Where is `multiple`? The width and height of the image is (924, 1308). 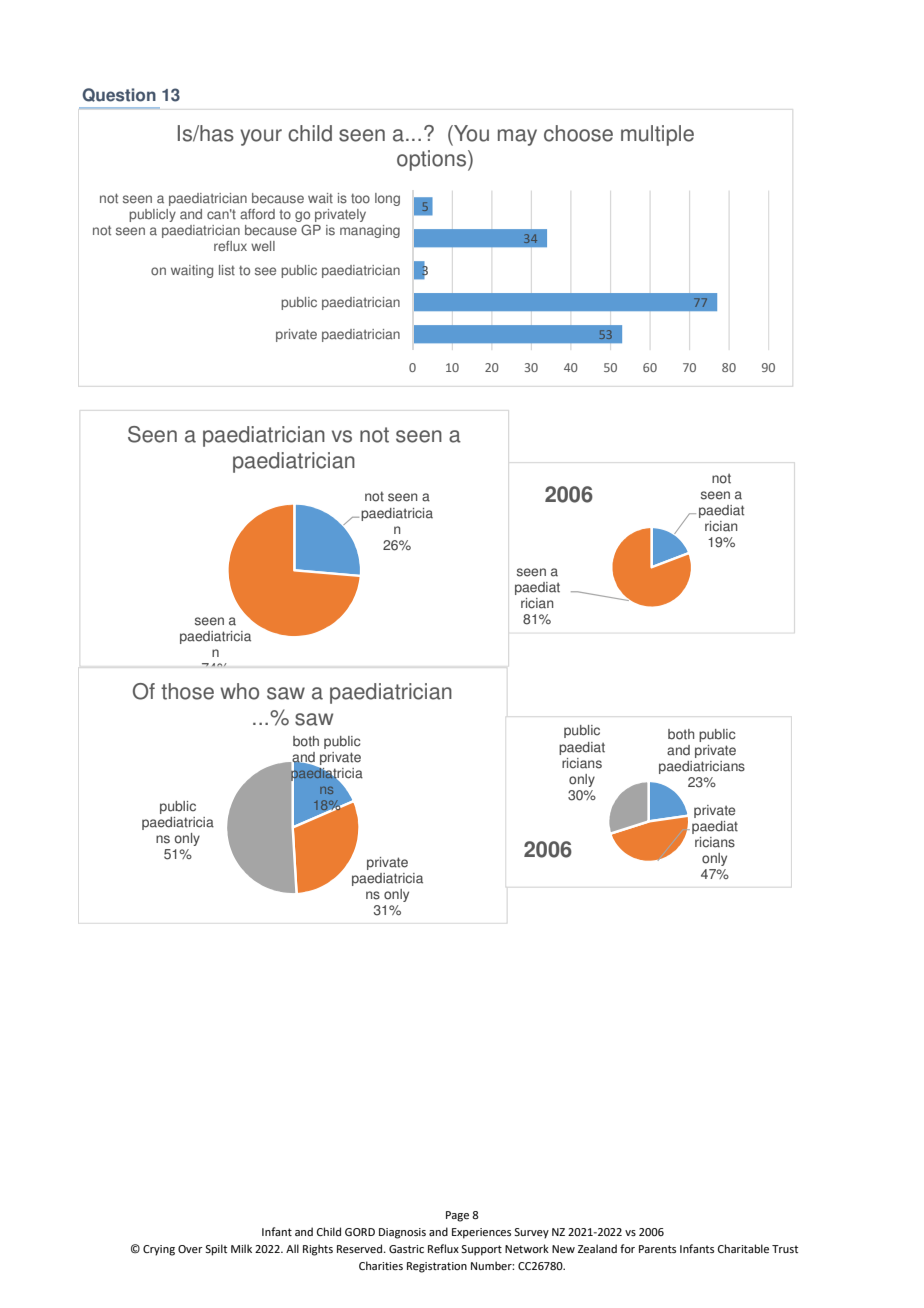
multiple is located at coordinates (657, 135).
